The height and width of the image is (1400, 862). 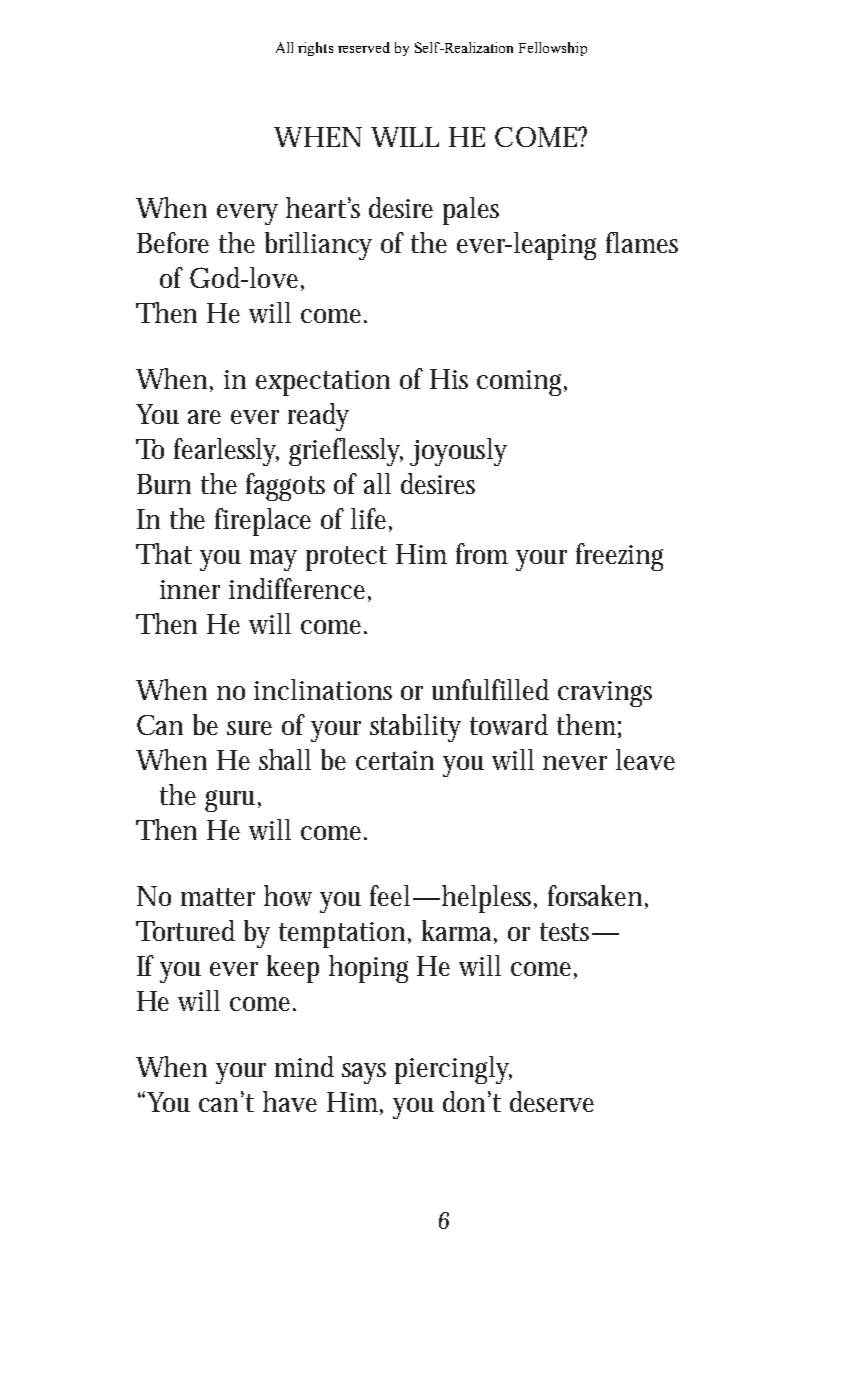 What do you see at coordinates (553, 49) in the image?
I see `Fellowship` at bounding box center [553, 49].
